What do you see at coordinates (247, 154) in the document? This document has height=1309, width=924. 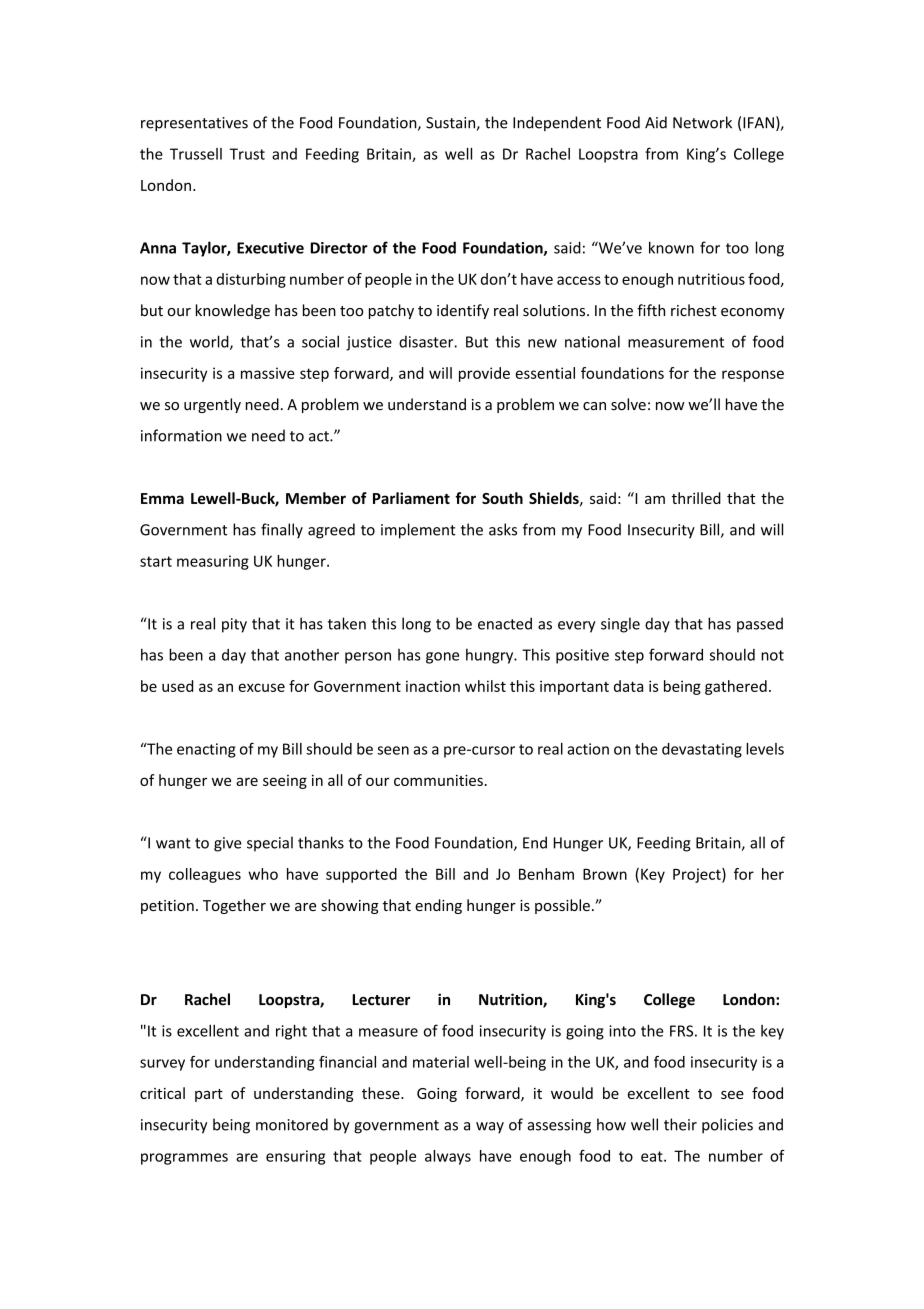 I see `Trust` at bounding box center [247, 154].
